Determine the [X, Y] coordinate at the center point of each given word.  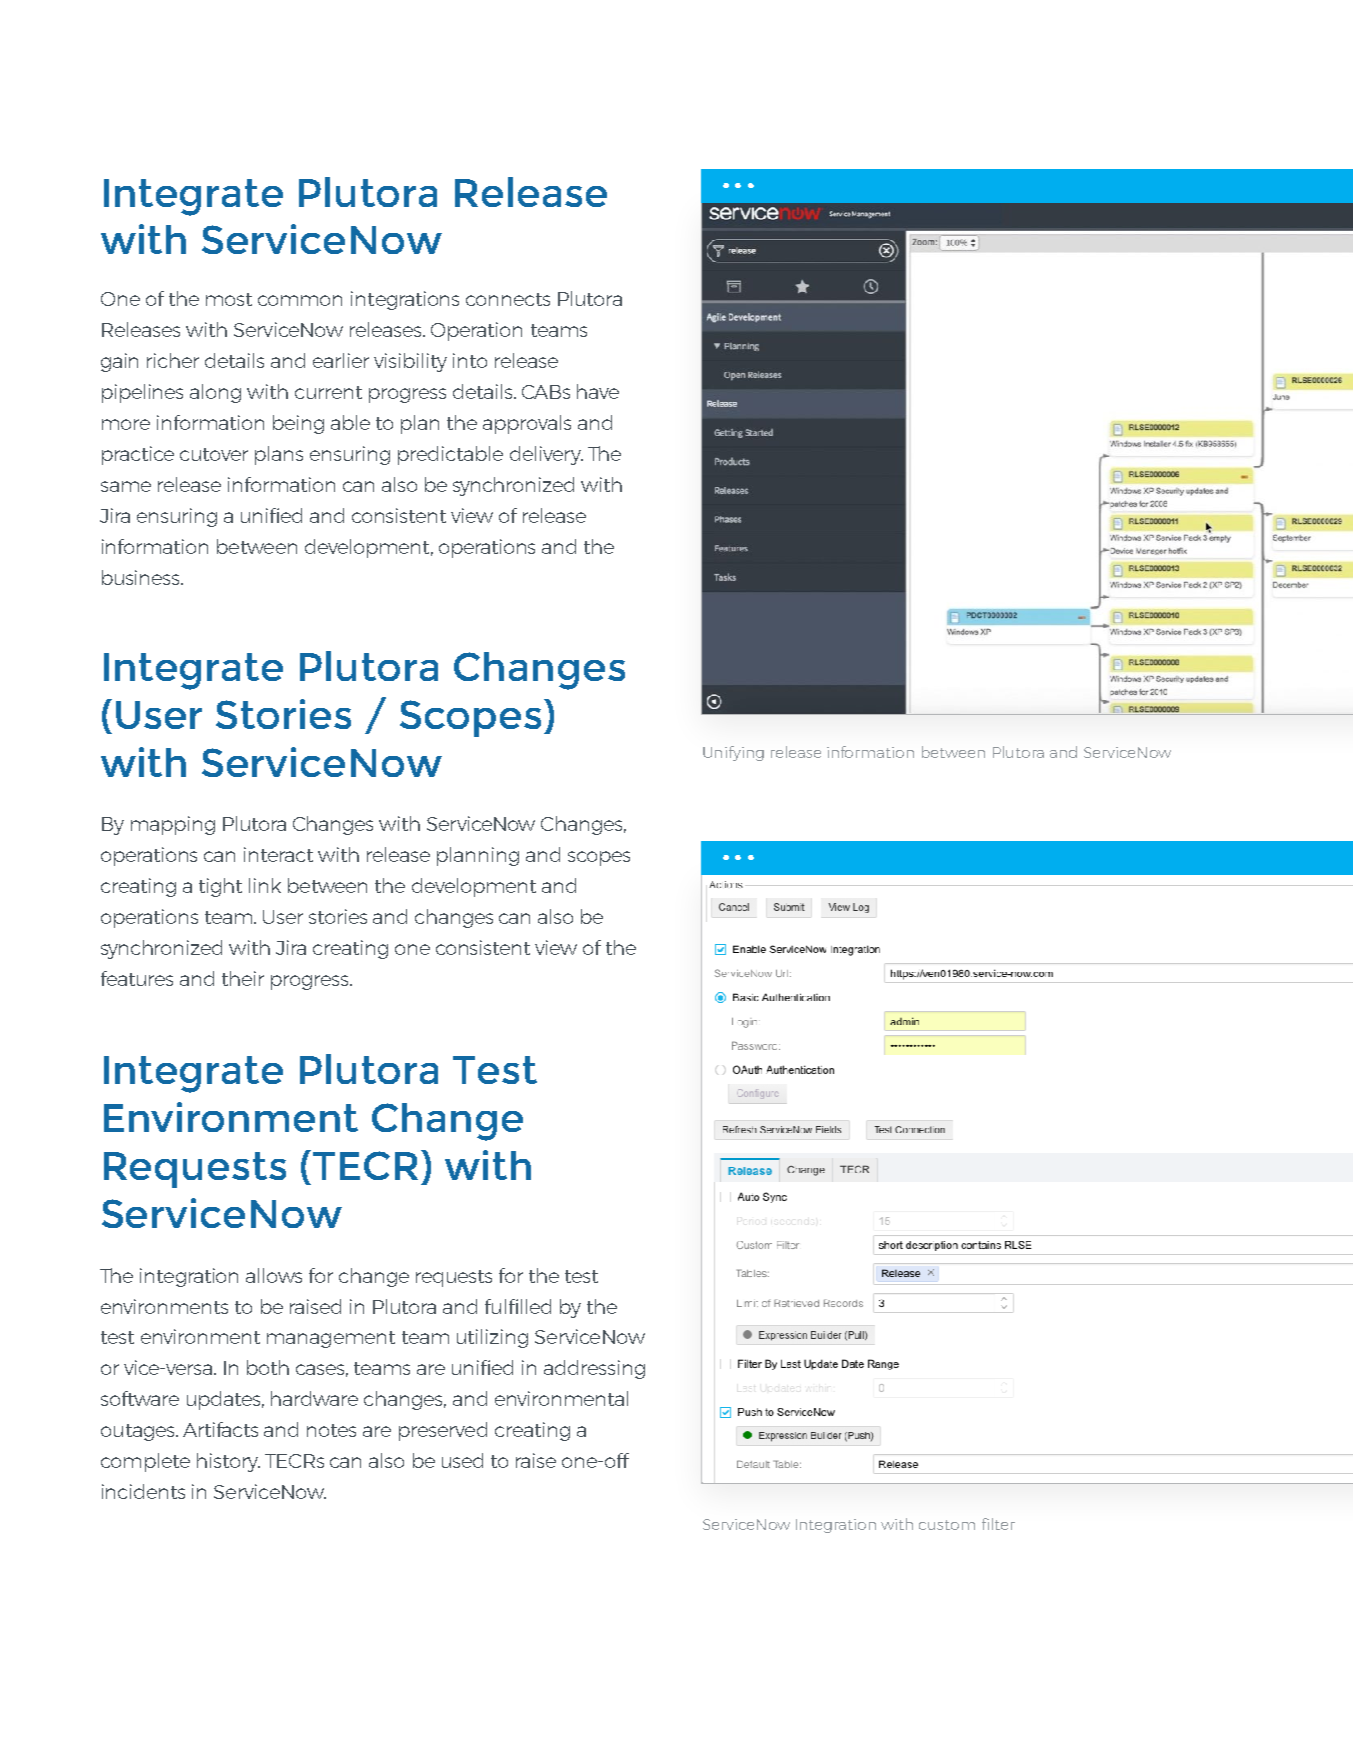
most [229, 299]
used [462, 1460]
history [228, 1462]
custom [947, 1525]
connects [508, 299]
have [598, 391]
